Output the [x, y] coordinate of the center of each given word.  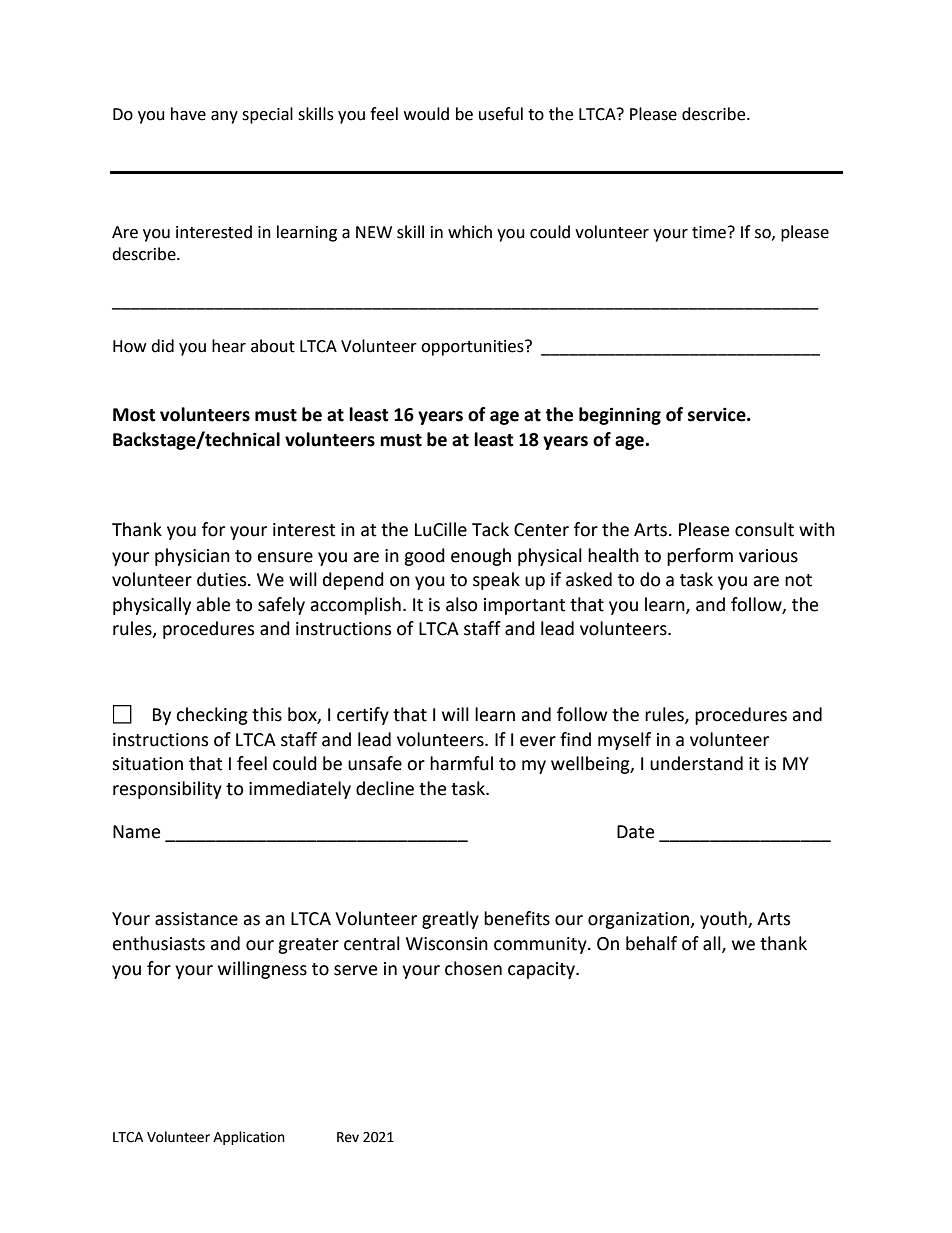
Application [249, 1138]
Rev [348, 1137]
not [798, 580]
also [461, 604]
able [213, 604]
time [710, 232]
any [224, 117]
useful [501, 114]
